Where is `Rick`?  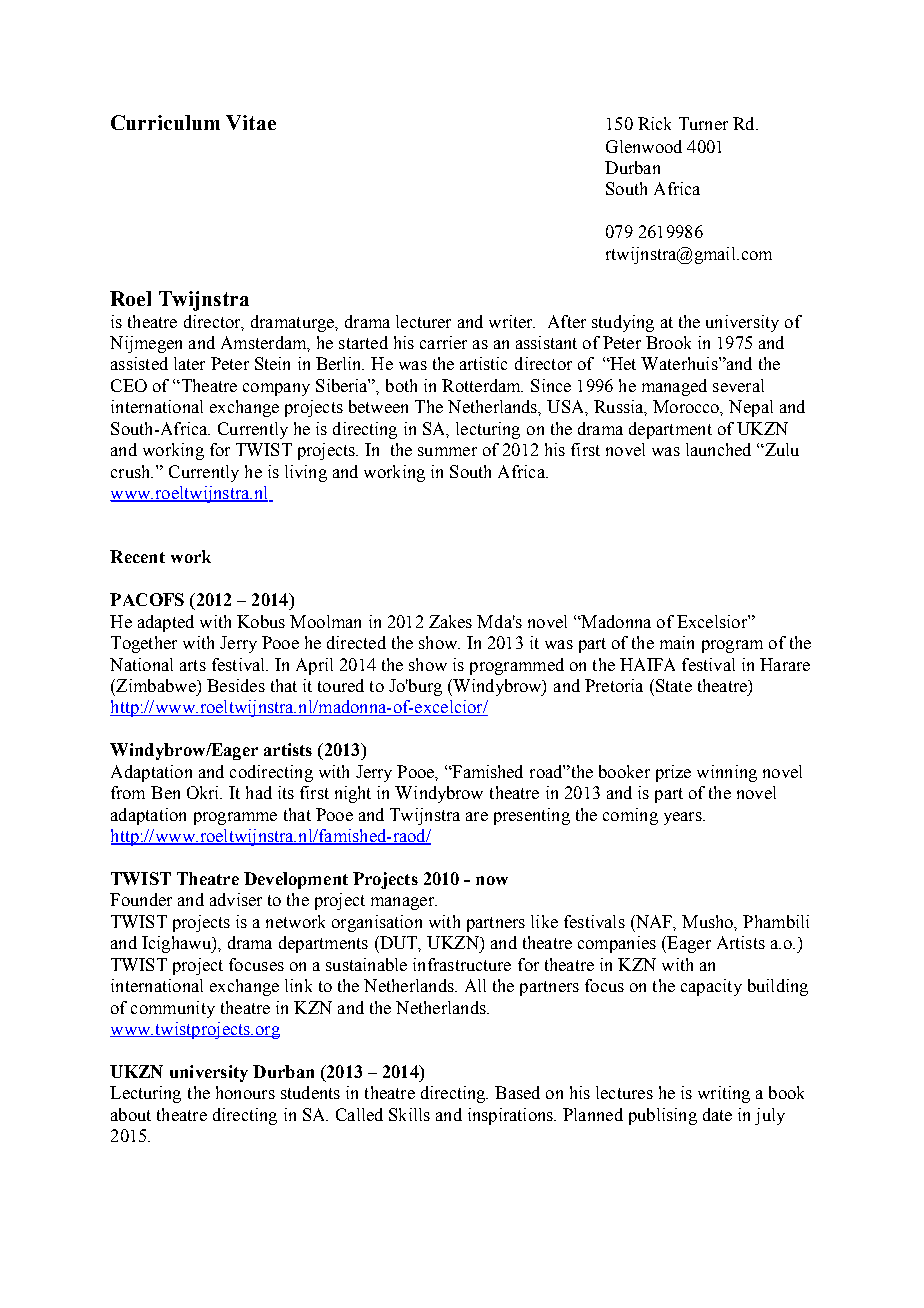
Rick is located at coordinates (654, 123).
